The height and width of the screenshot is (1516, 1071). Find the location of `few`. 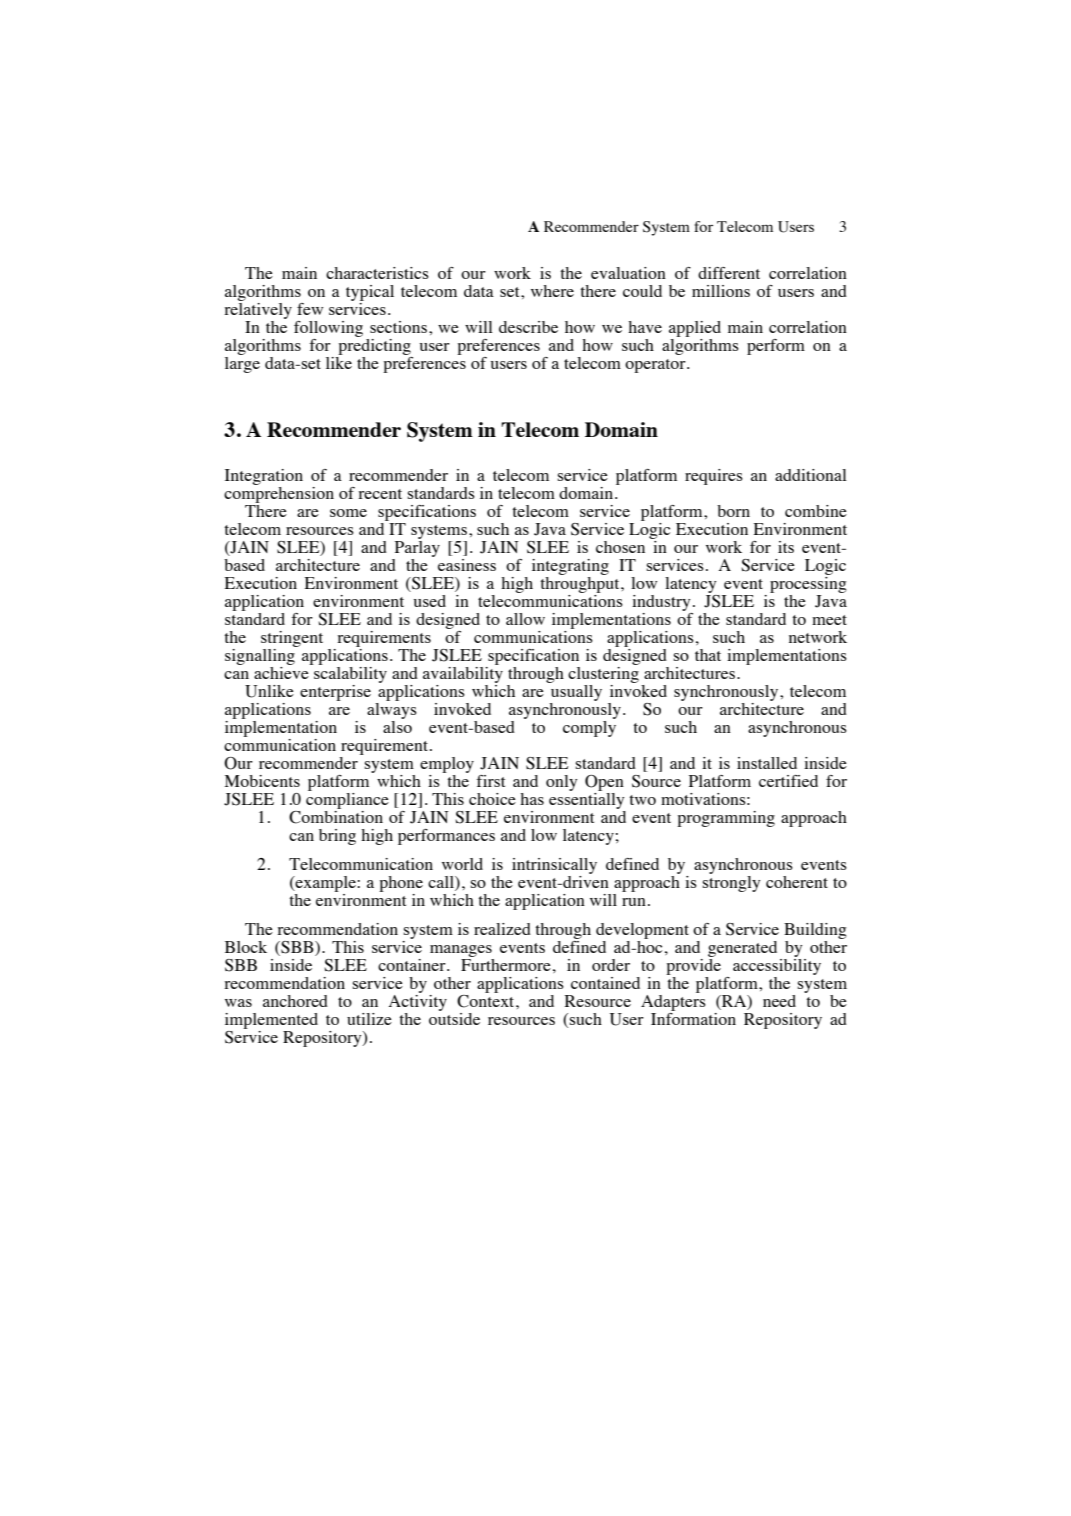

few is located at coordinates (310, 309).
